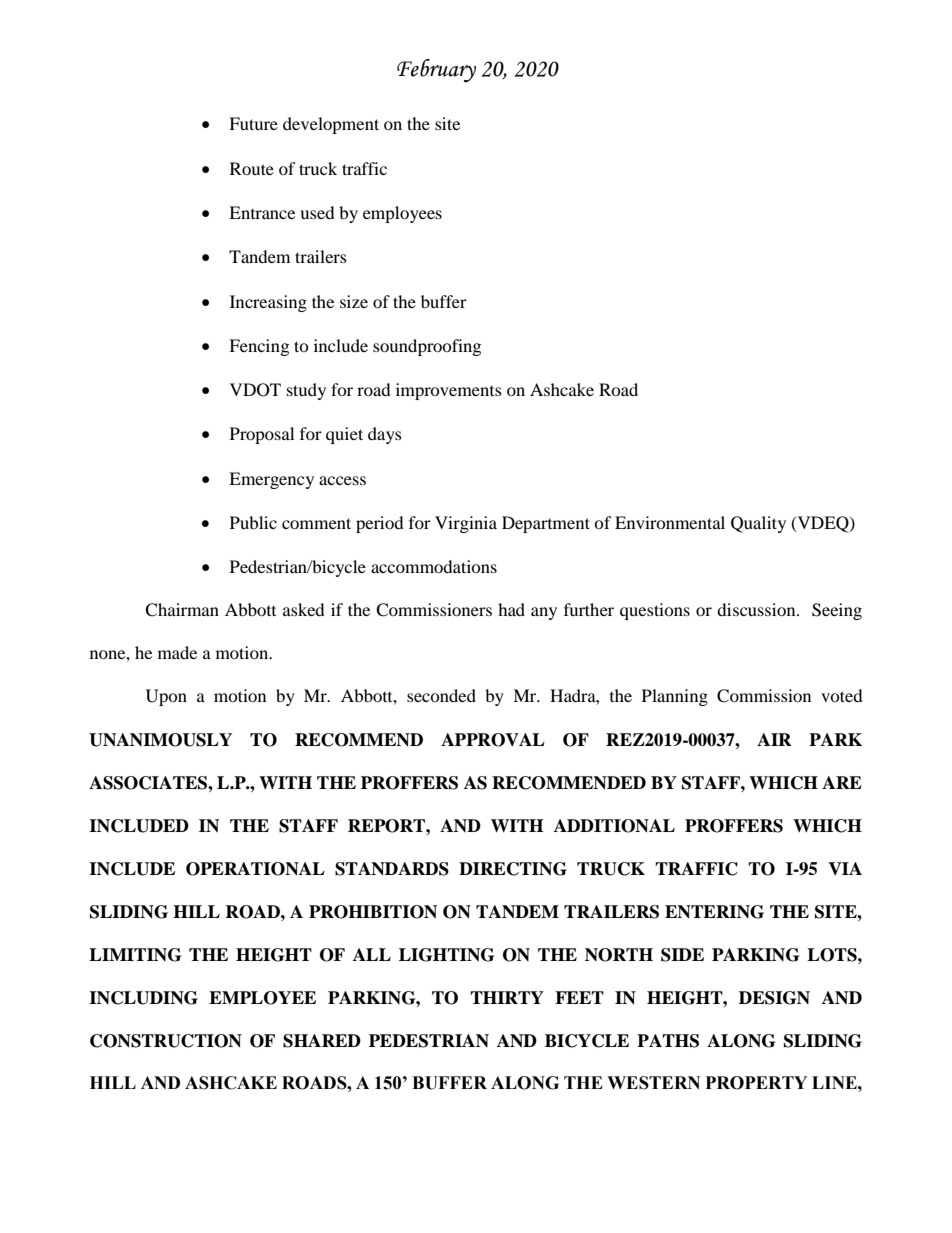  I want to click on February, so click(436, 71).
